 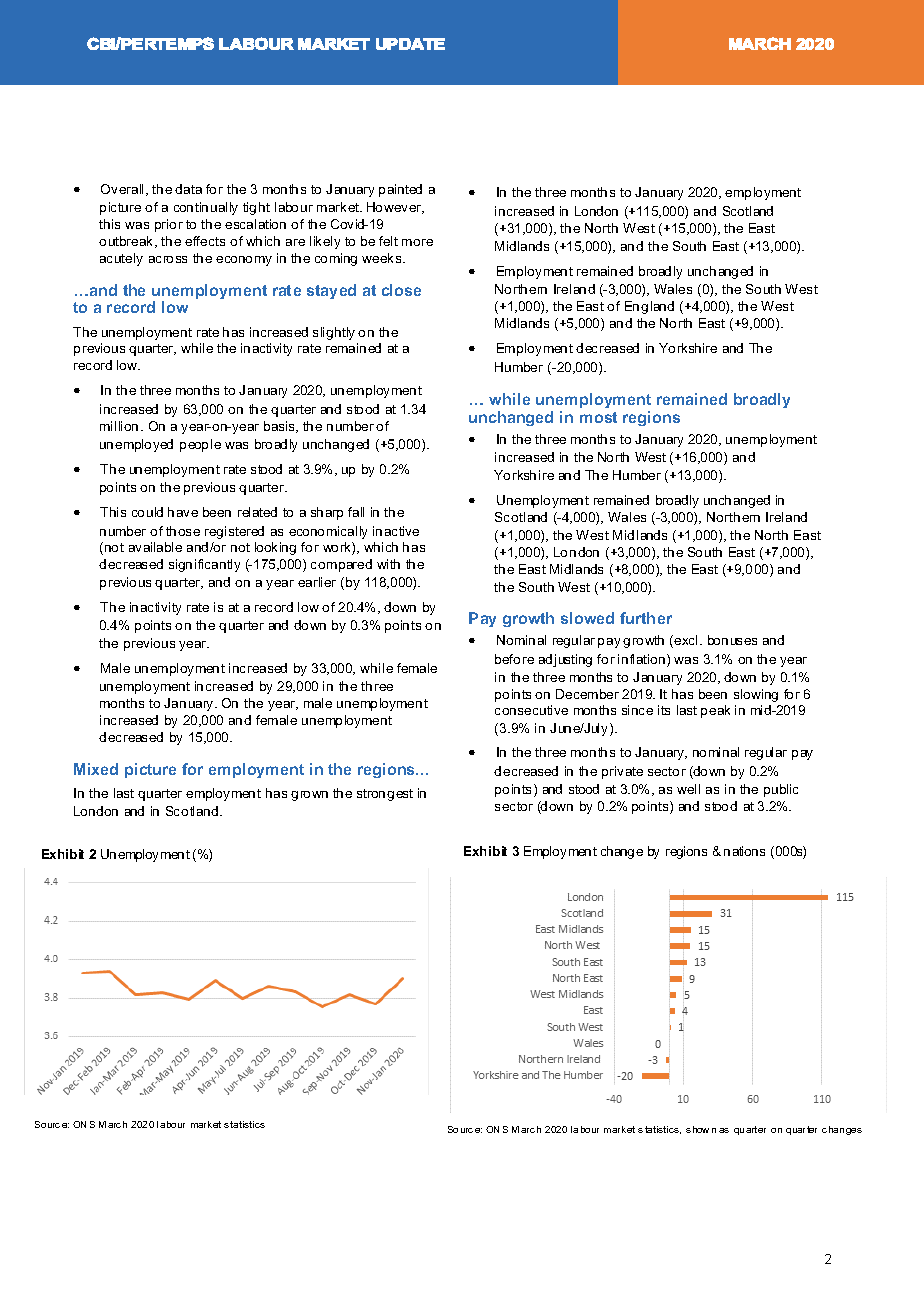 What do you see at coordinates (356, 512) in the image?
I see `fall` at bounding box center [356, 512].
